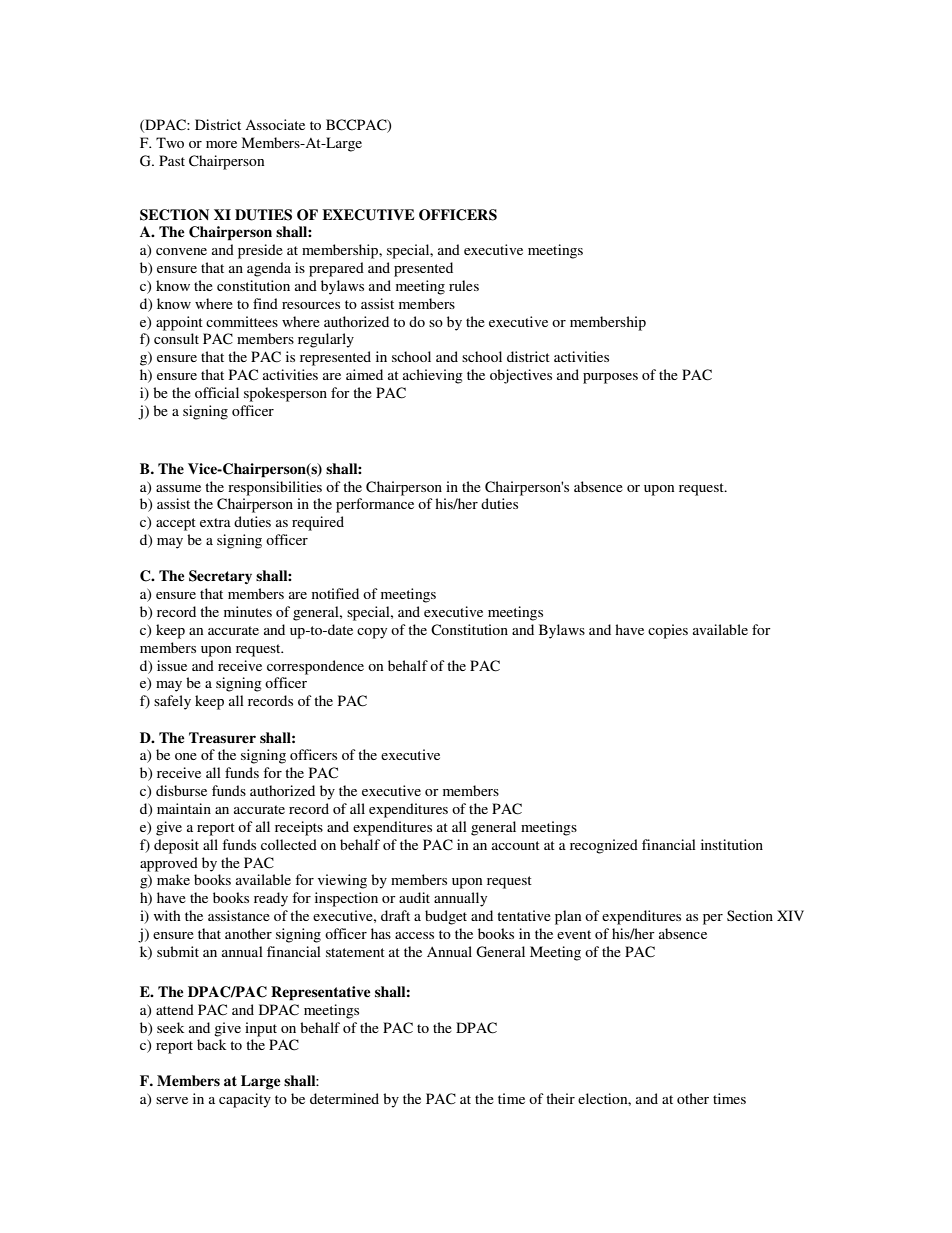 The width and height of the screenshot is (952, 1233). I want to click on extra, so click(215, 522).
